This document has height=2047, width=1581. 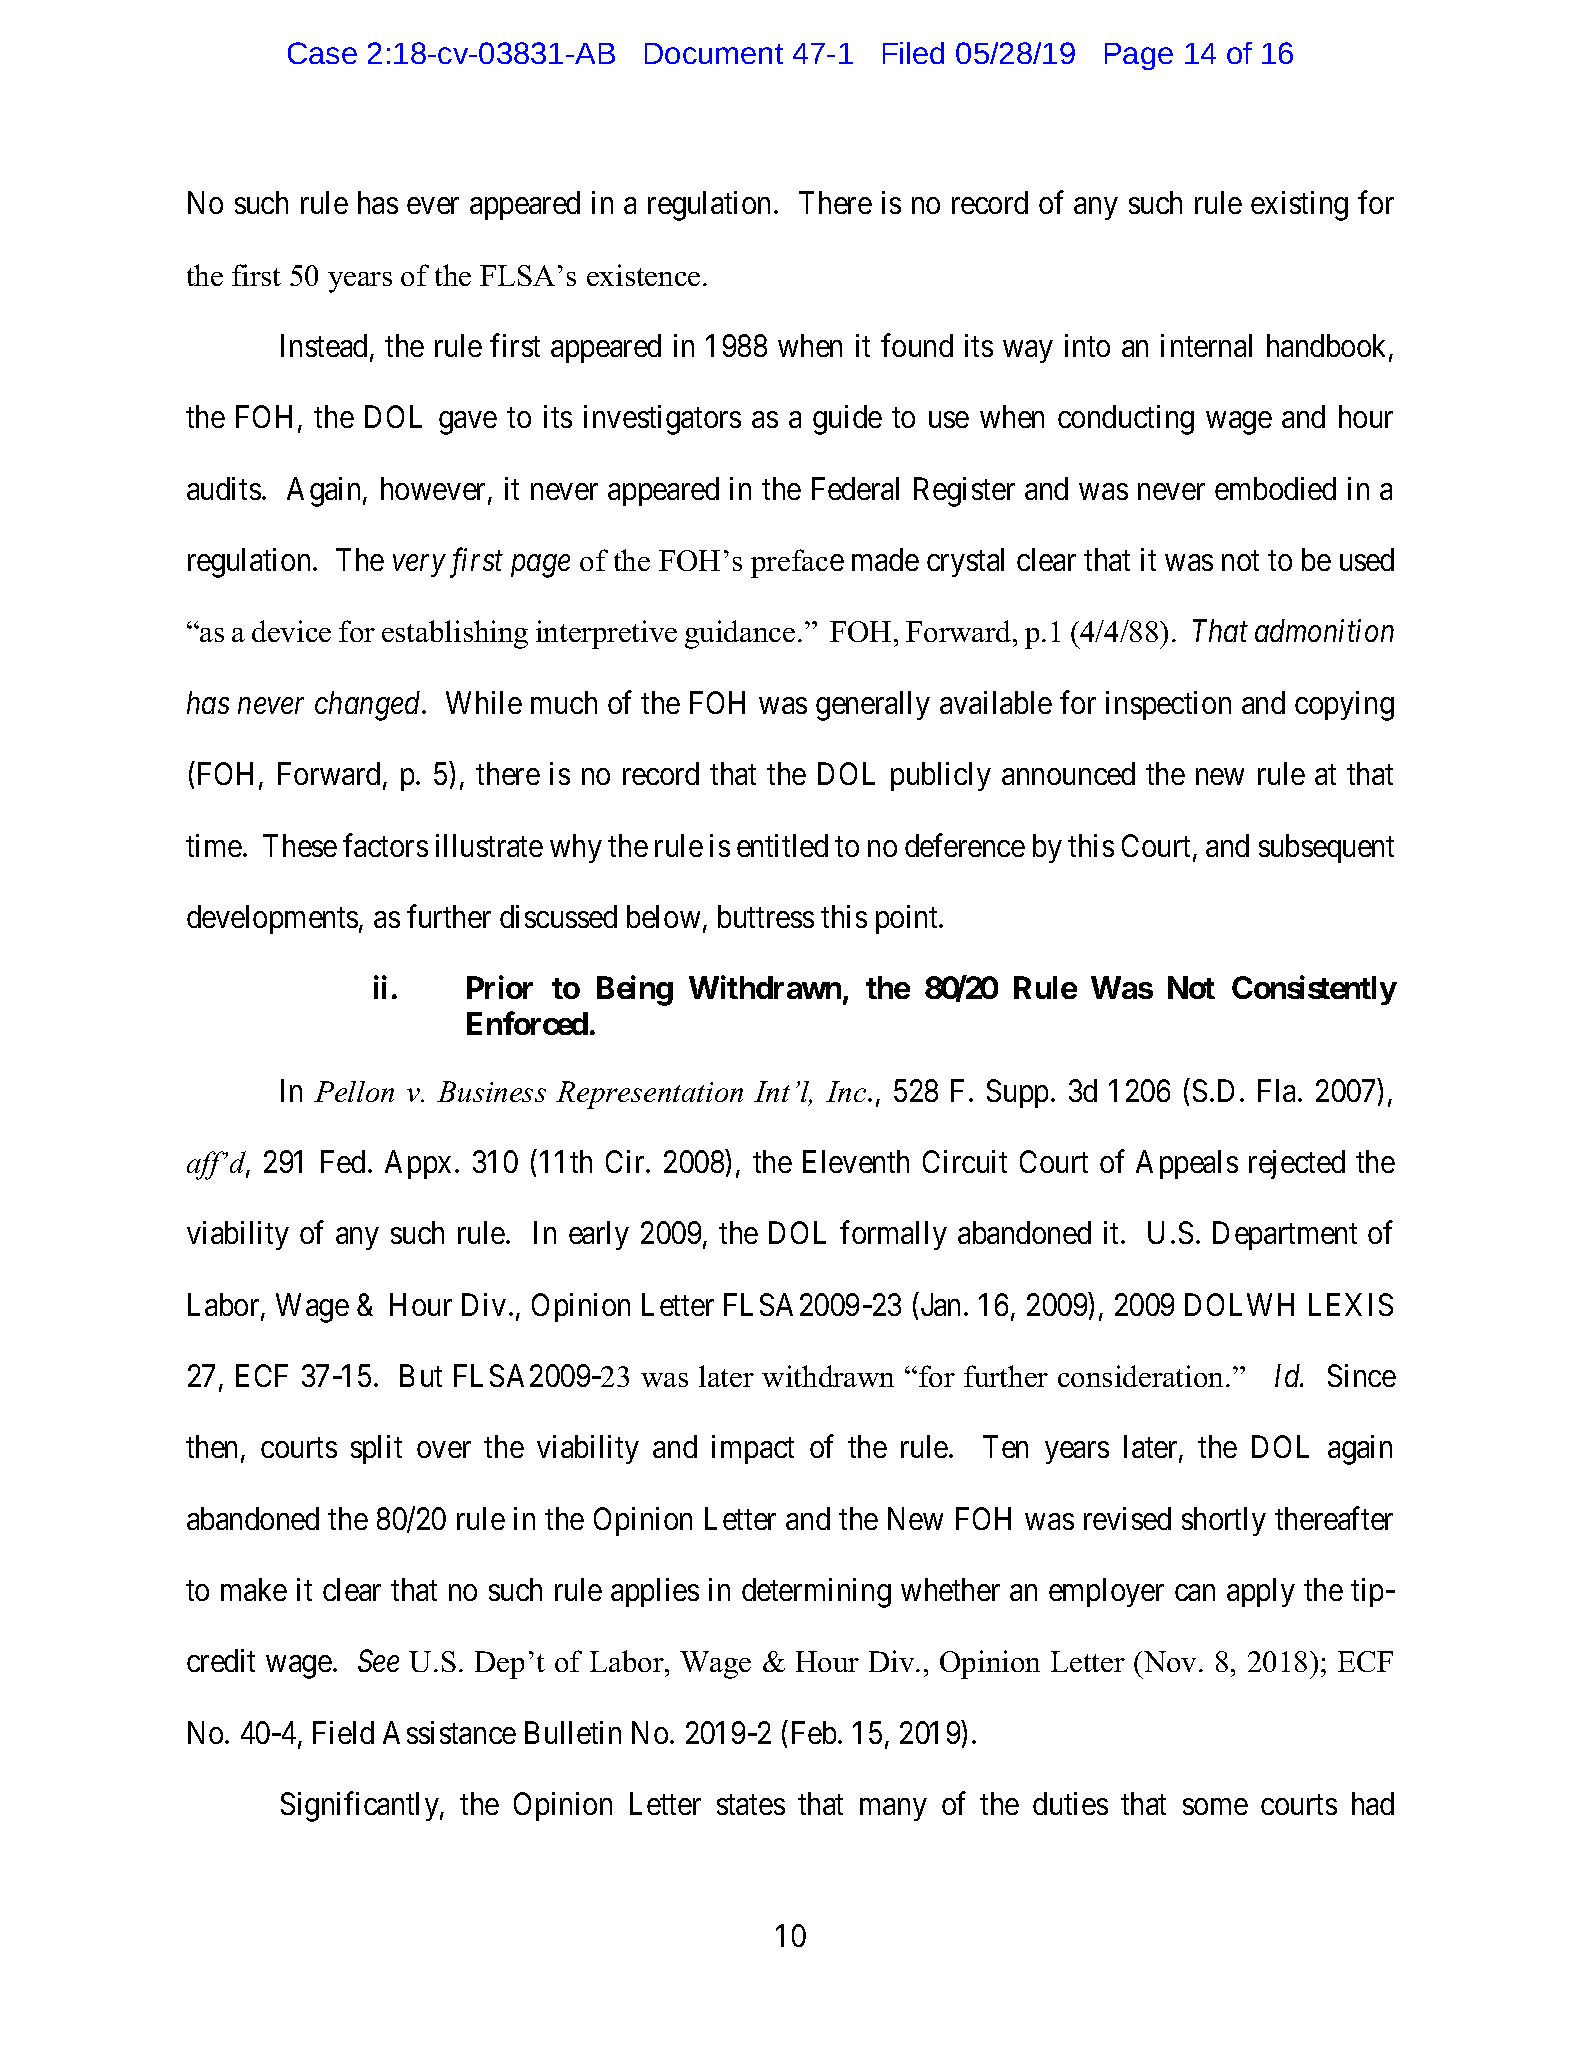 What do you see at coordinates (814, 1732) in the document?
I see `Feb` at bounding box center [814, 1732].
